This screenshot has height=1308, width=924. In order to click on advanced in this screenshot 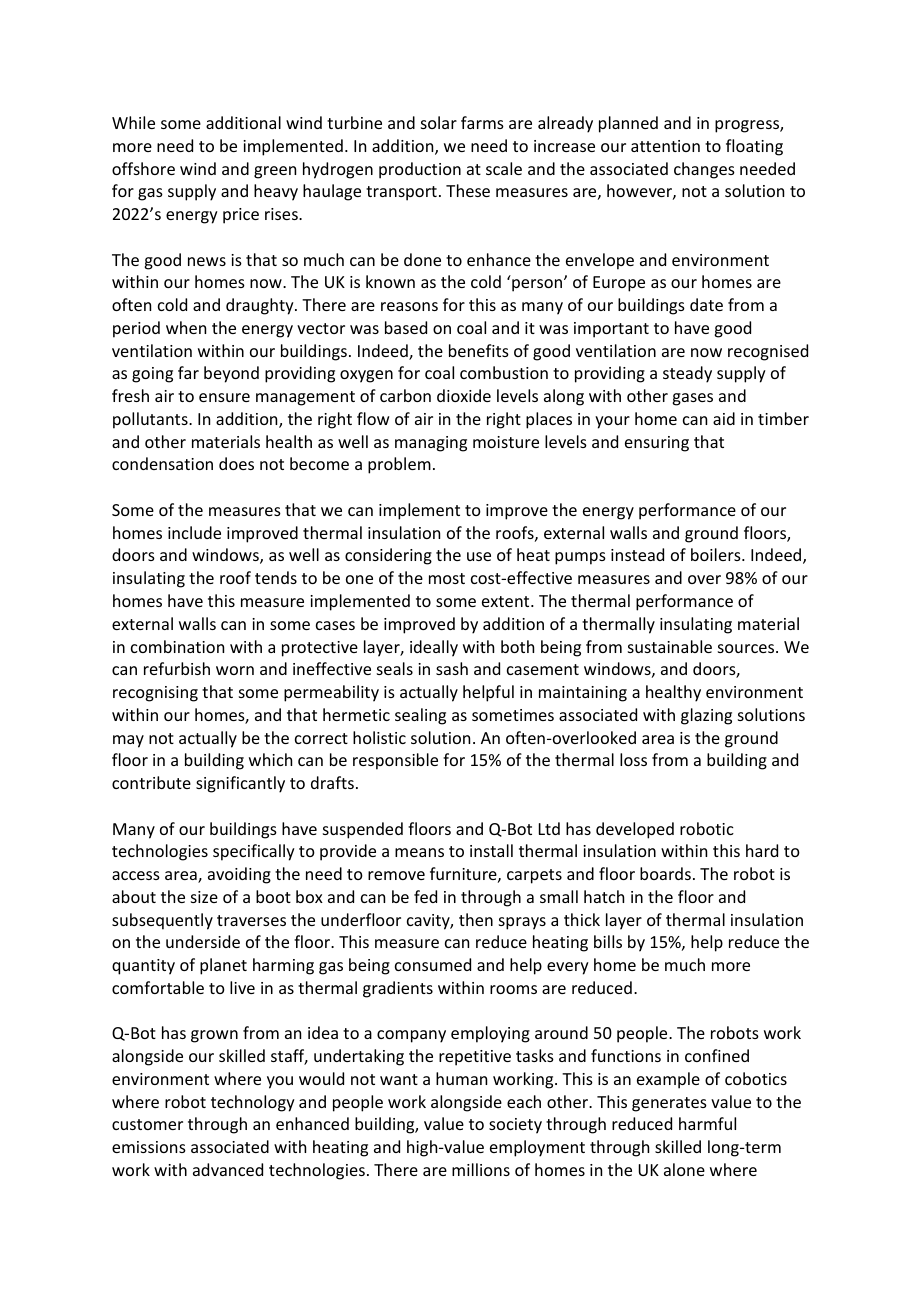, I will do `click(228, 1169)`.
